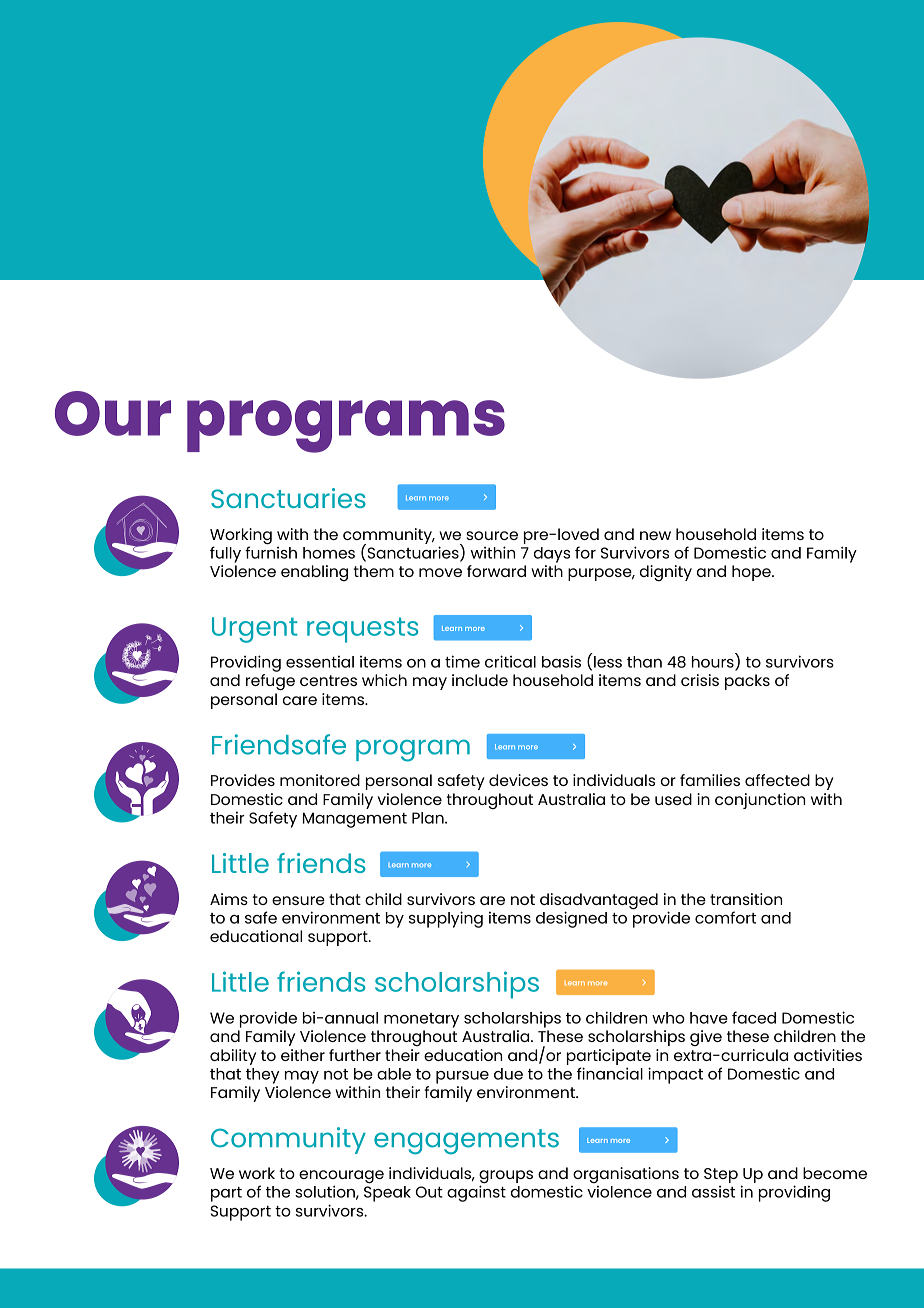 This document has width=924, height=1308. Describe the element at coordinates (270, 682) in the document. I see `refuge` at that location.
